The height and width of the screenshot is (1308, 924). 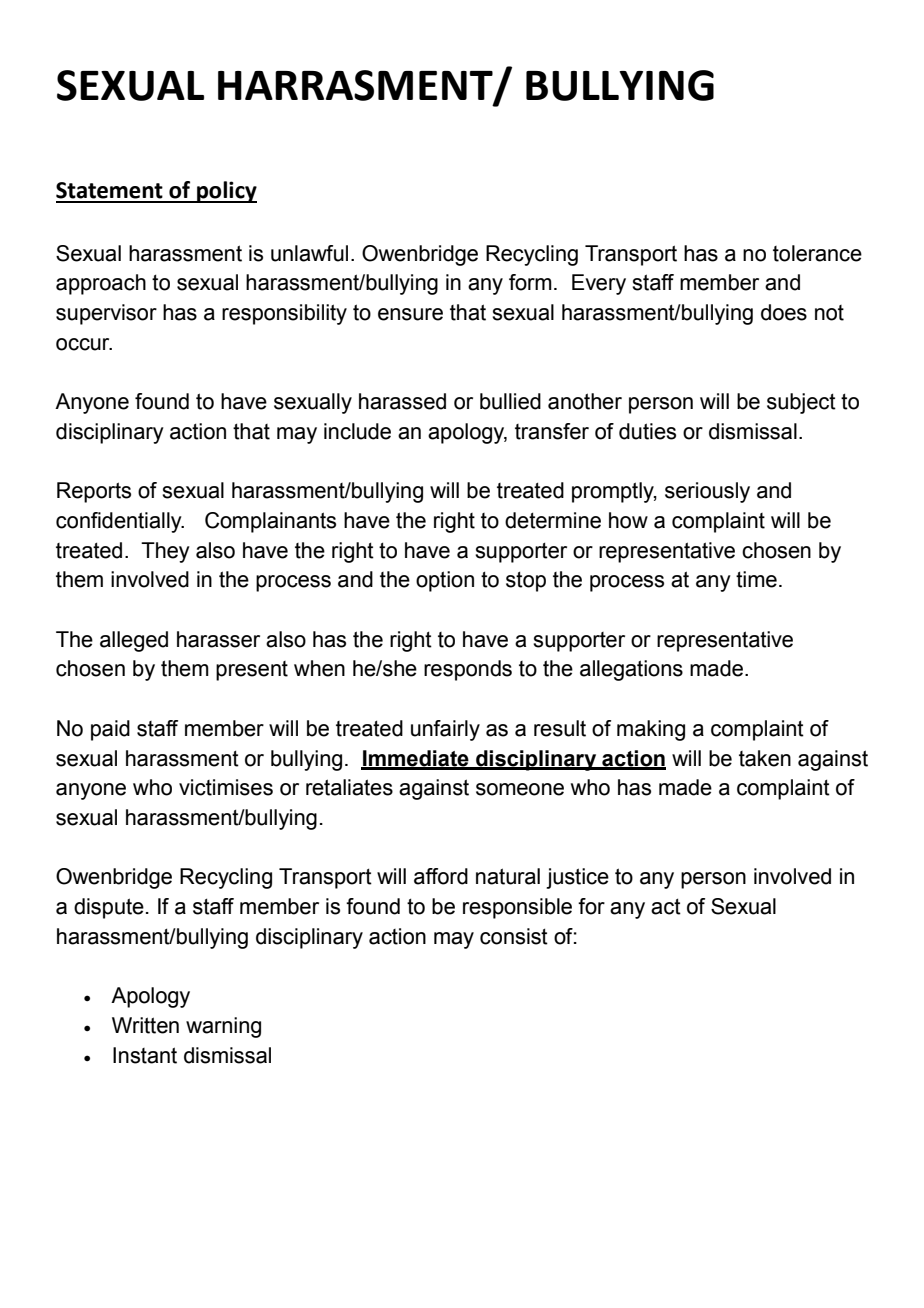 What do you see at coordinates (165, 552) in the screenshot?
I see `They` at bounding box center [165, 552].
